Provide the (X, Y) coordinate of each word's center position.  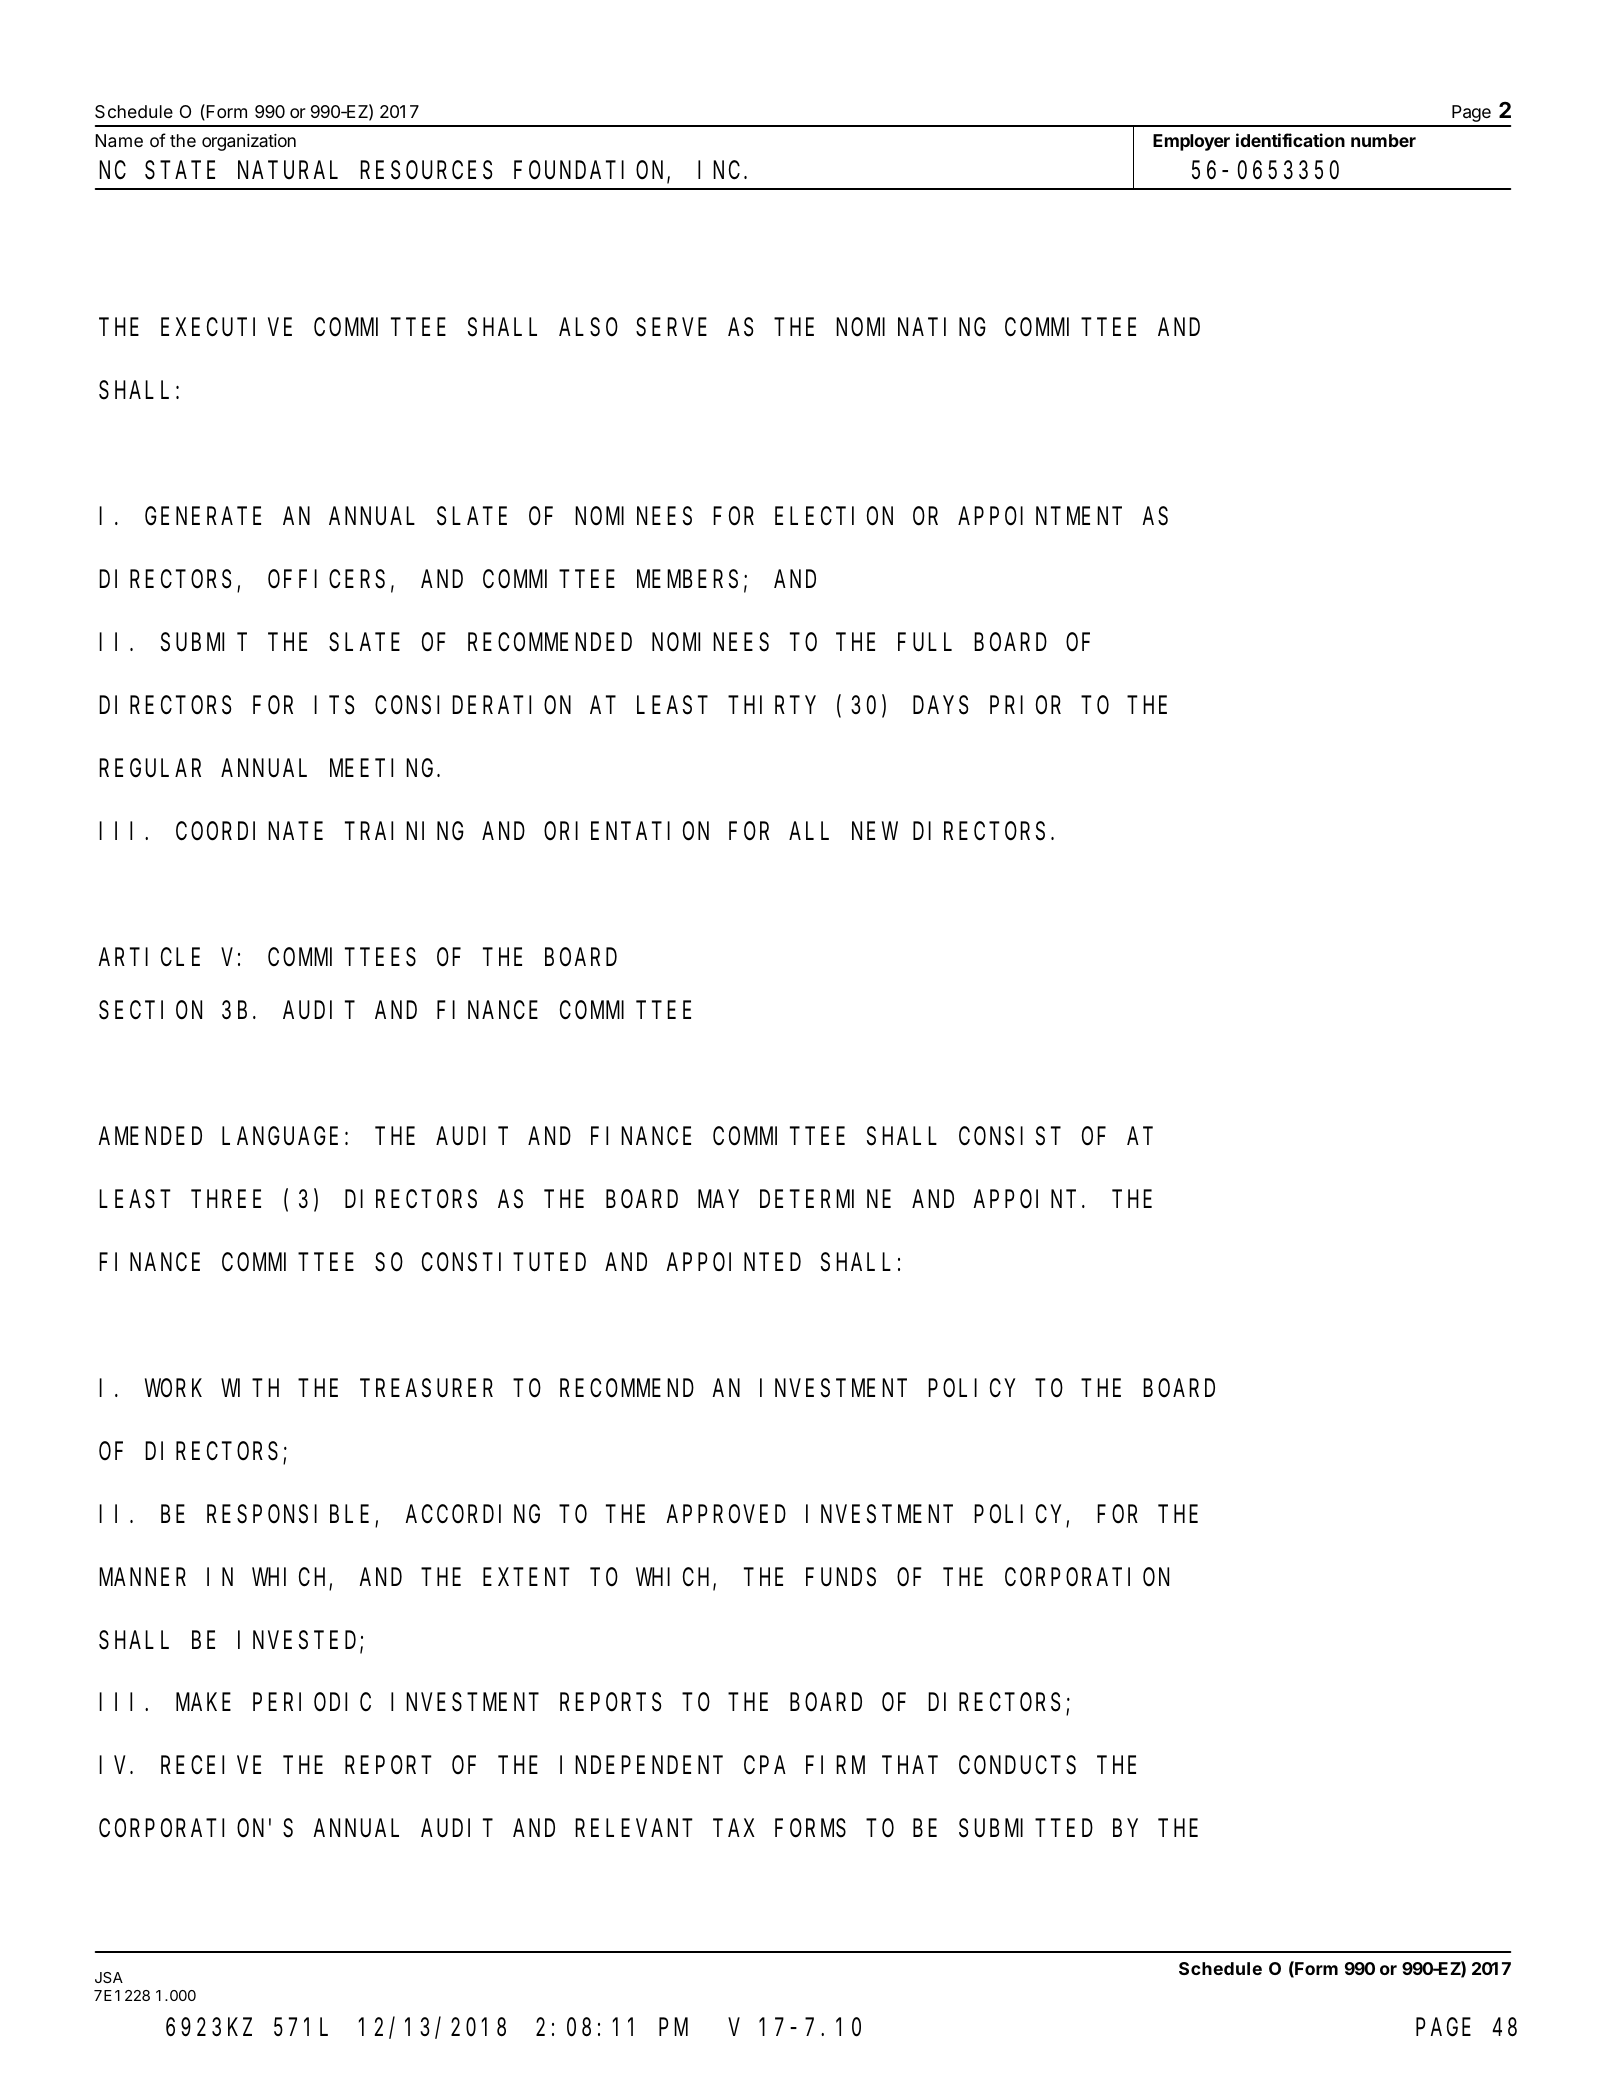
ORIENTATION (626, 832)
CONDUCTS (1017, 1766)
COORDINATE (249, 832)
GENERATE (203, 516)
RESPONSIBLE (288, 1515)
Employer (1191, 142)
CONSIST (1010, 1137)
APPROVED (726, 1515)
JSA (109, 1977)
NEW (875, 831)
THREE (226, 1199)
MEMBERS (687, 580)
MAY (718, 1199)
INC (719, 171)
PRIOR (1025, 706)
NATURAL (288, 171)
